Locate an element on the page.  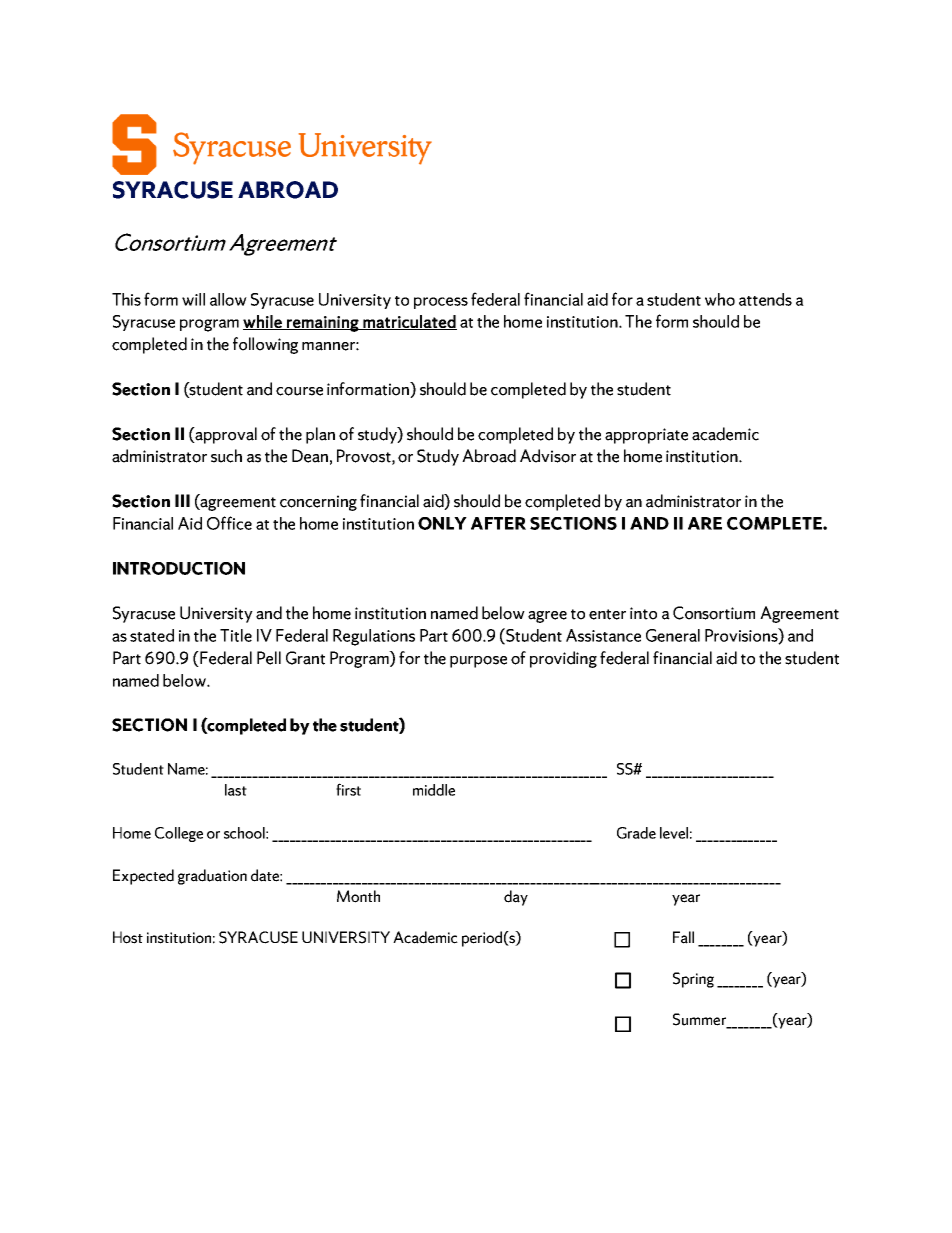
General is located at coordinates (673, 635).
